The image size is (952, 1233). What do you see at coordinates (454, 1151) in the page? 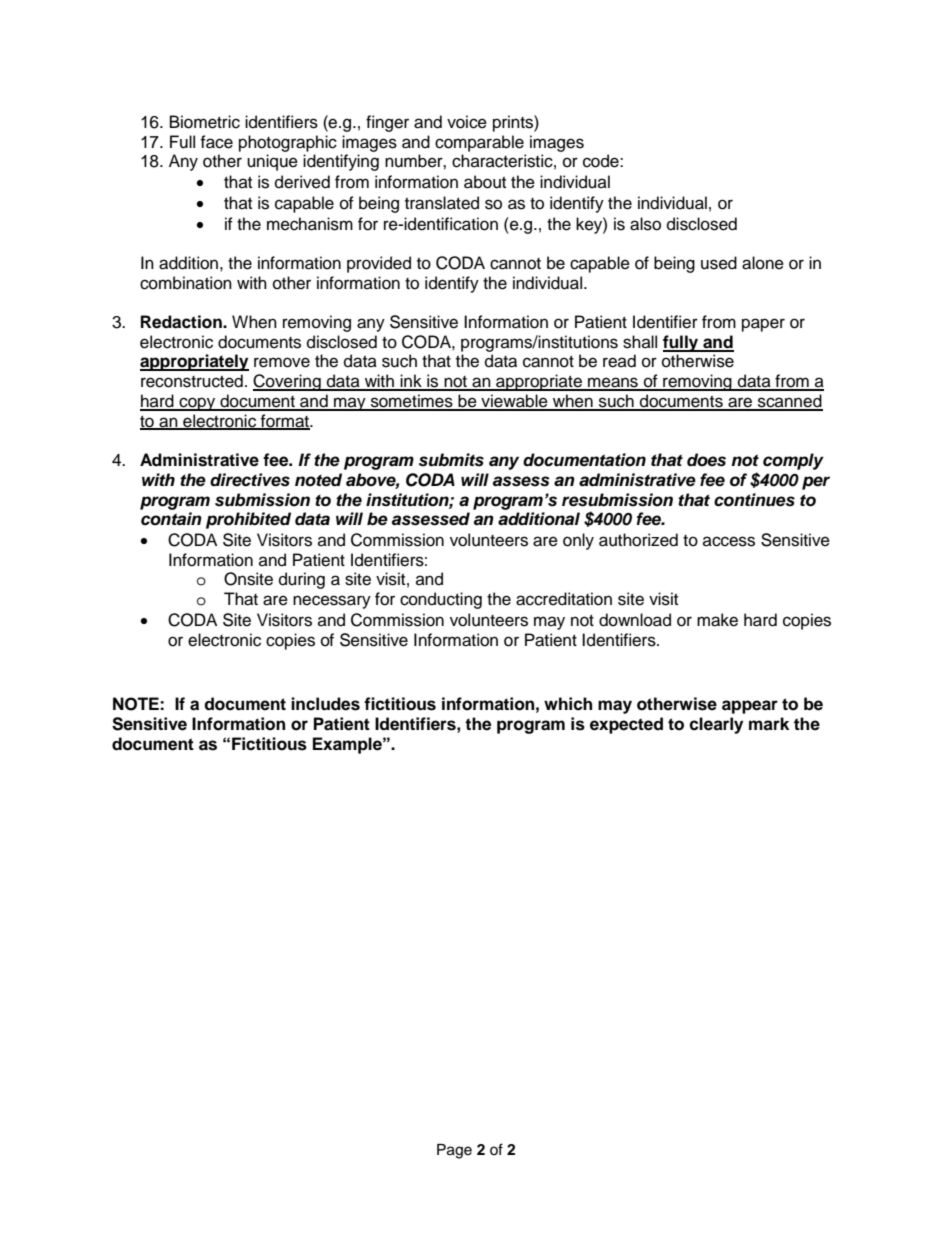
I see `Page` at bounding box center [454, 1151].
